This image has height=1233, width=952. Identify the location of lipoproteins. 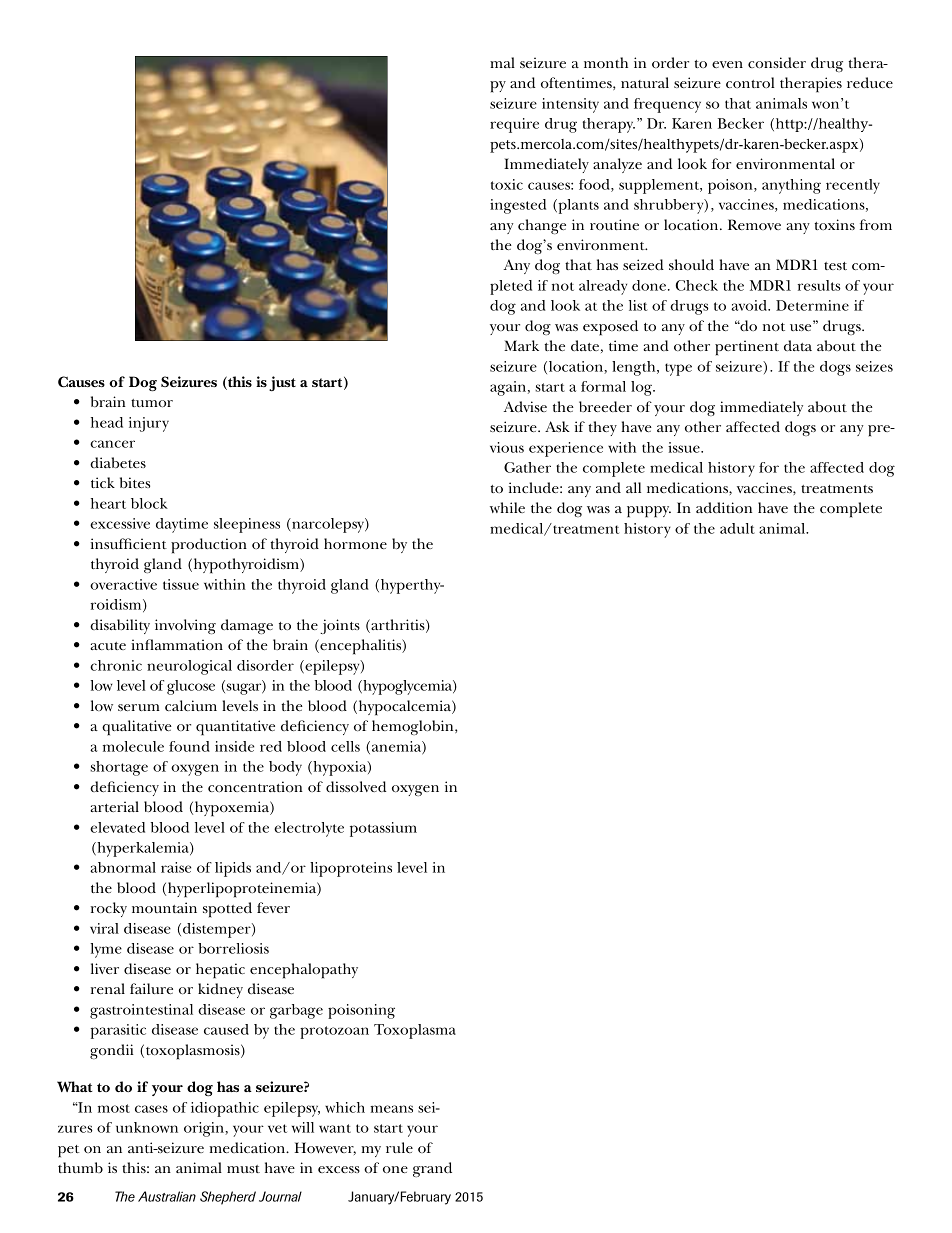
(351, 869).
